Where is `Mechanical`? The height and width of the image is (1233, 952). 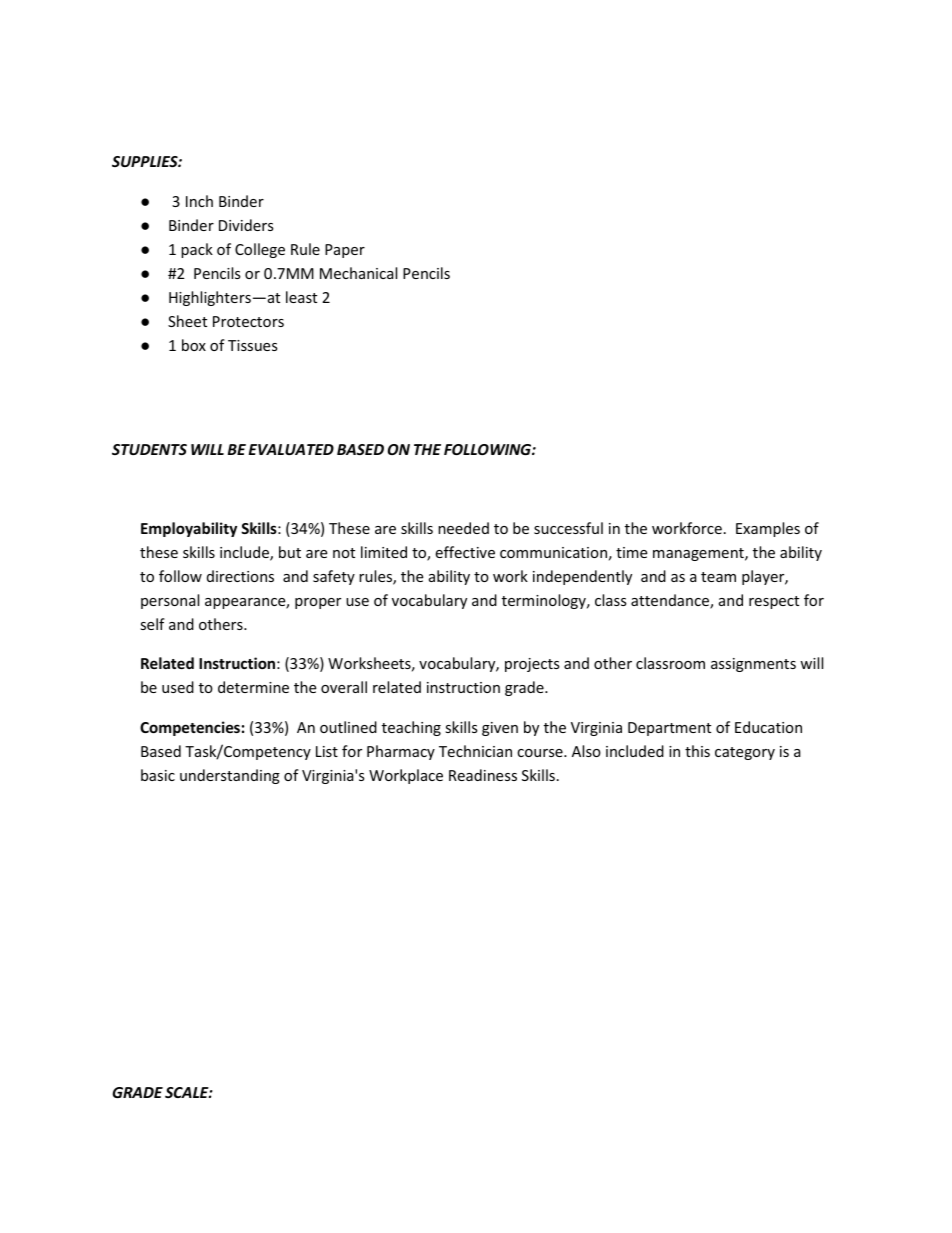 Mechanical is located at coordinates (358, 273).
